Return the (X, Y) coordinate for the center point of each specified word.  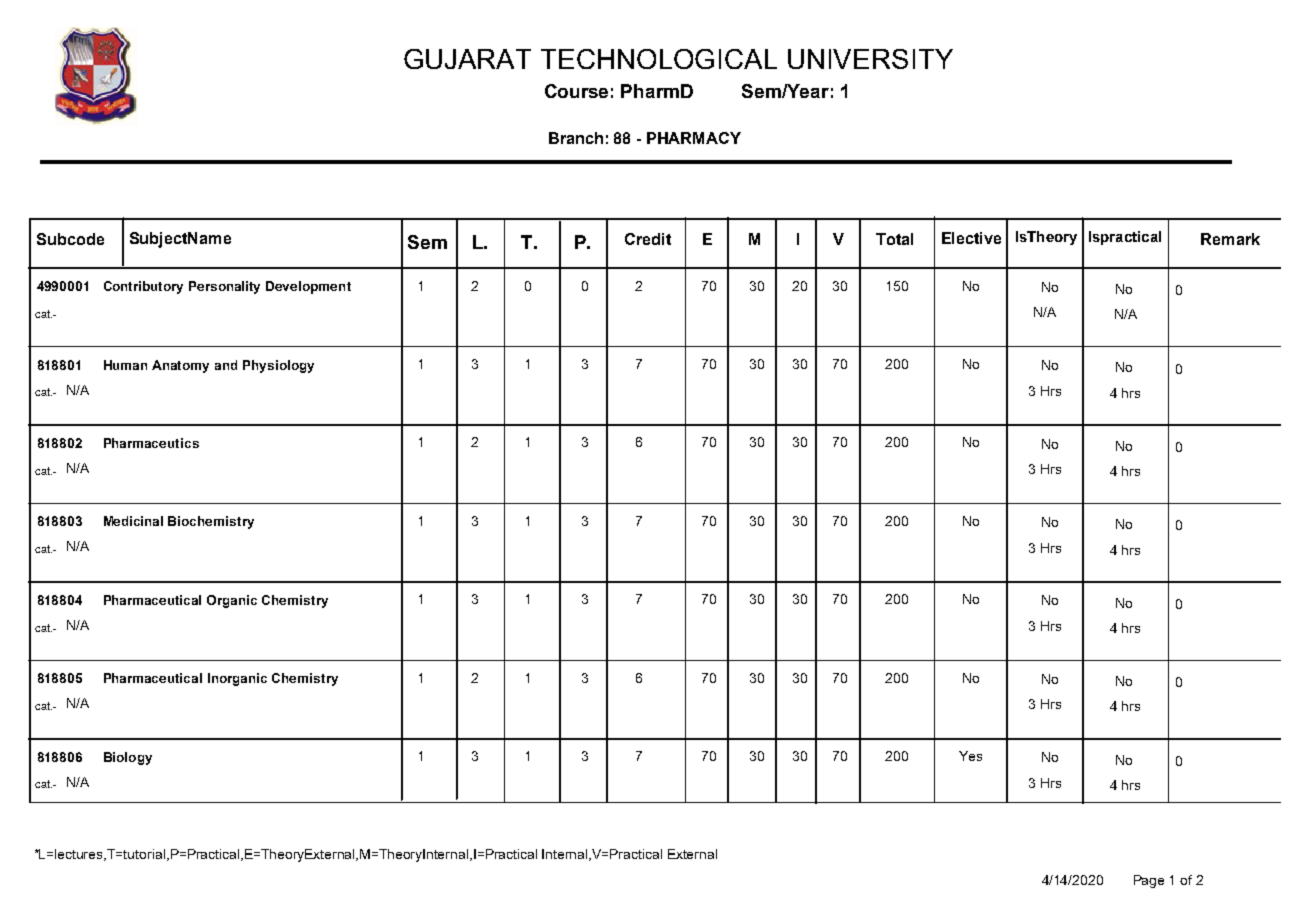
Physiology (278, 366)
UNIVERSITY (870, 59)
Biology (128, 758)
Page (1149, 881)
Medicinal (133, 521)
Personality (224, 287)
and (226, 365)
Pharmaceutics (151, 443)
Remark (1230, 239)
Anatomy (180, 366)
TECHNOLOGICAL (659, 59)
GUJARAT (467, 59)
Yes (970, 756)
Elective (971, 238)
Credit (648, 239)
